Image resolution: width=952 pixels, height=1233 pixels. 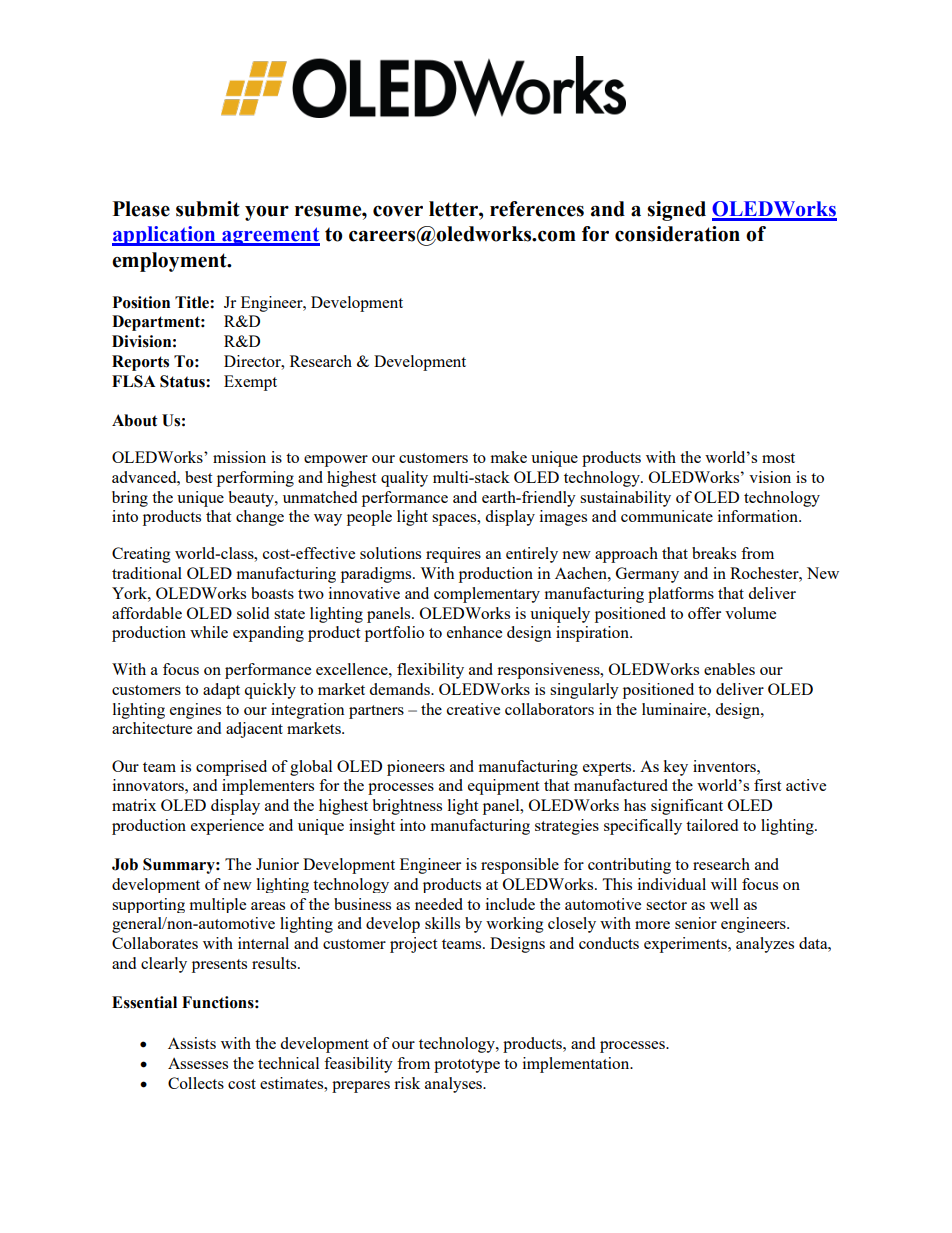 I want to click on enables, so click(x=729, y=669).
